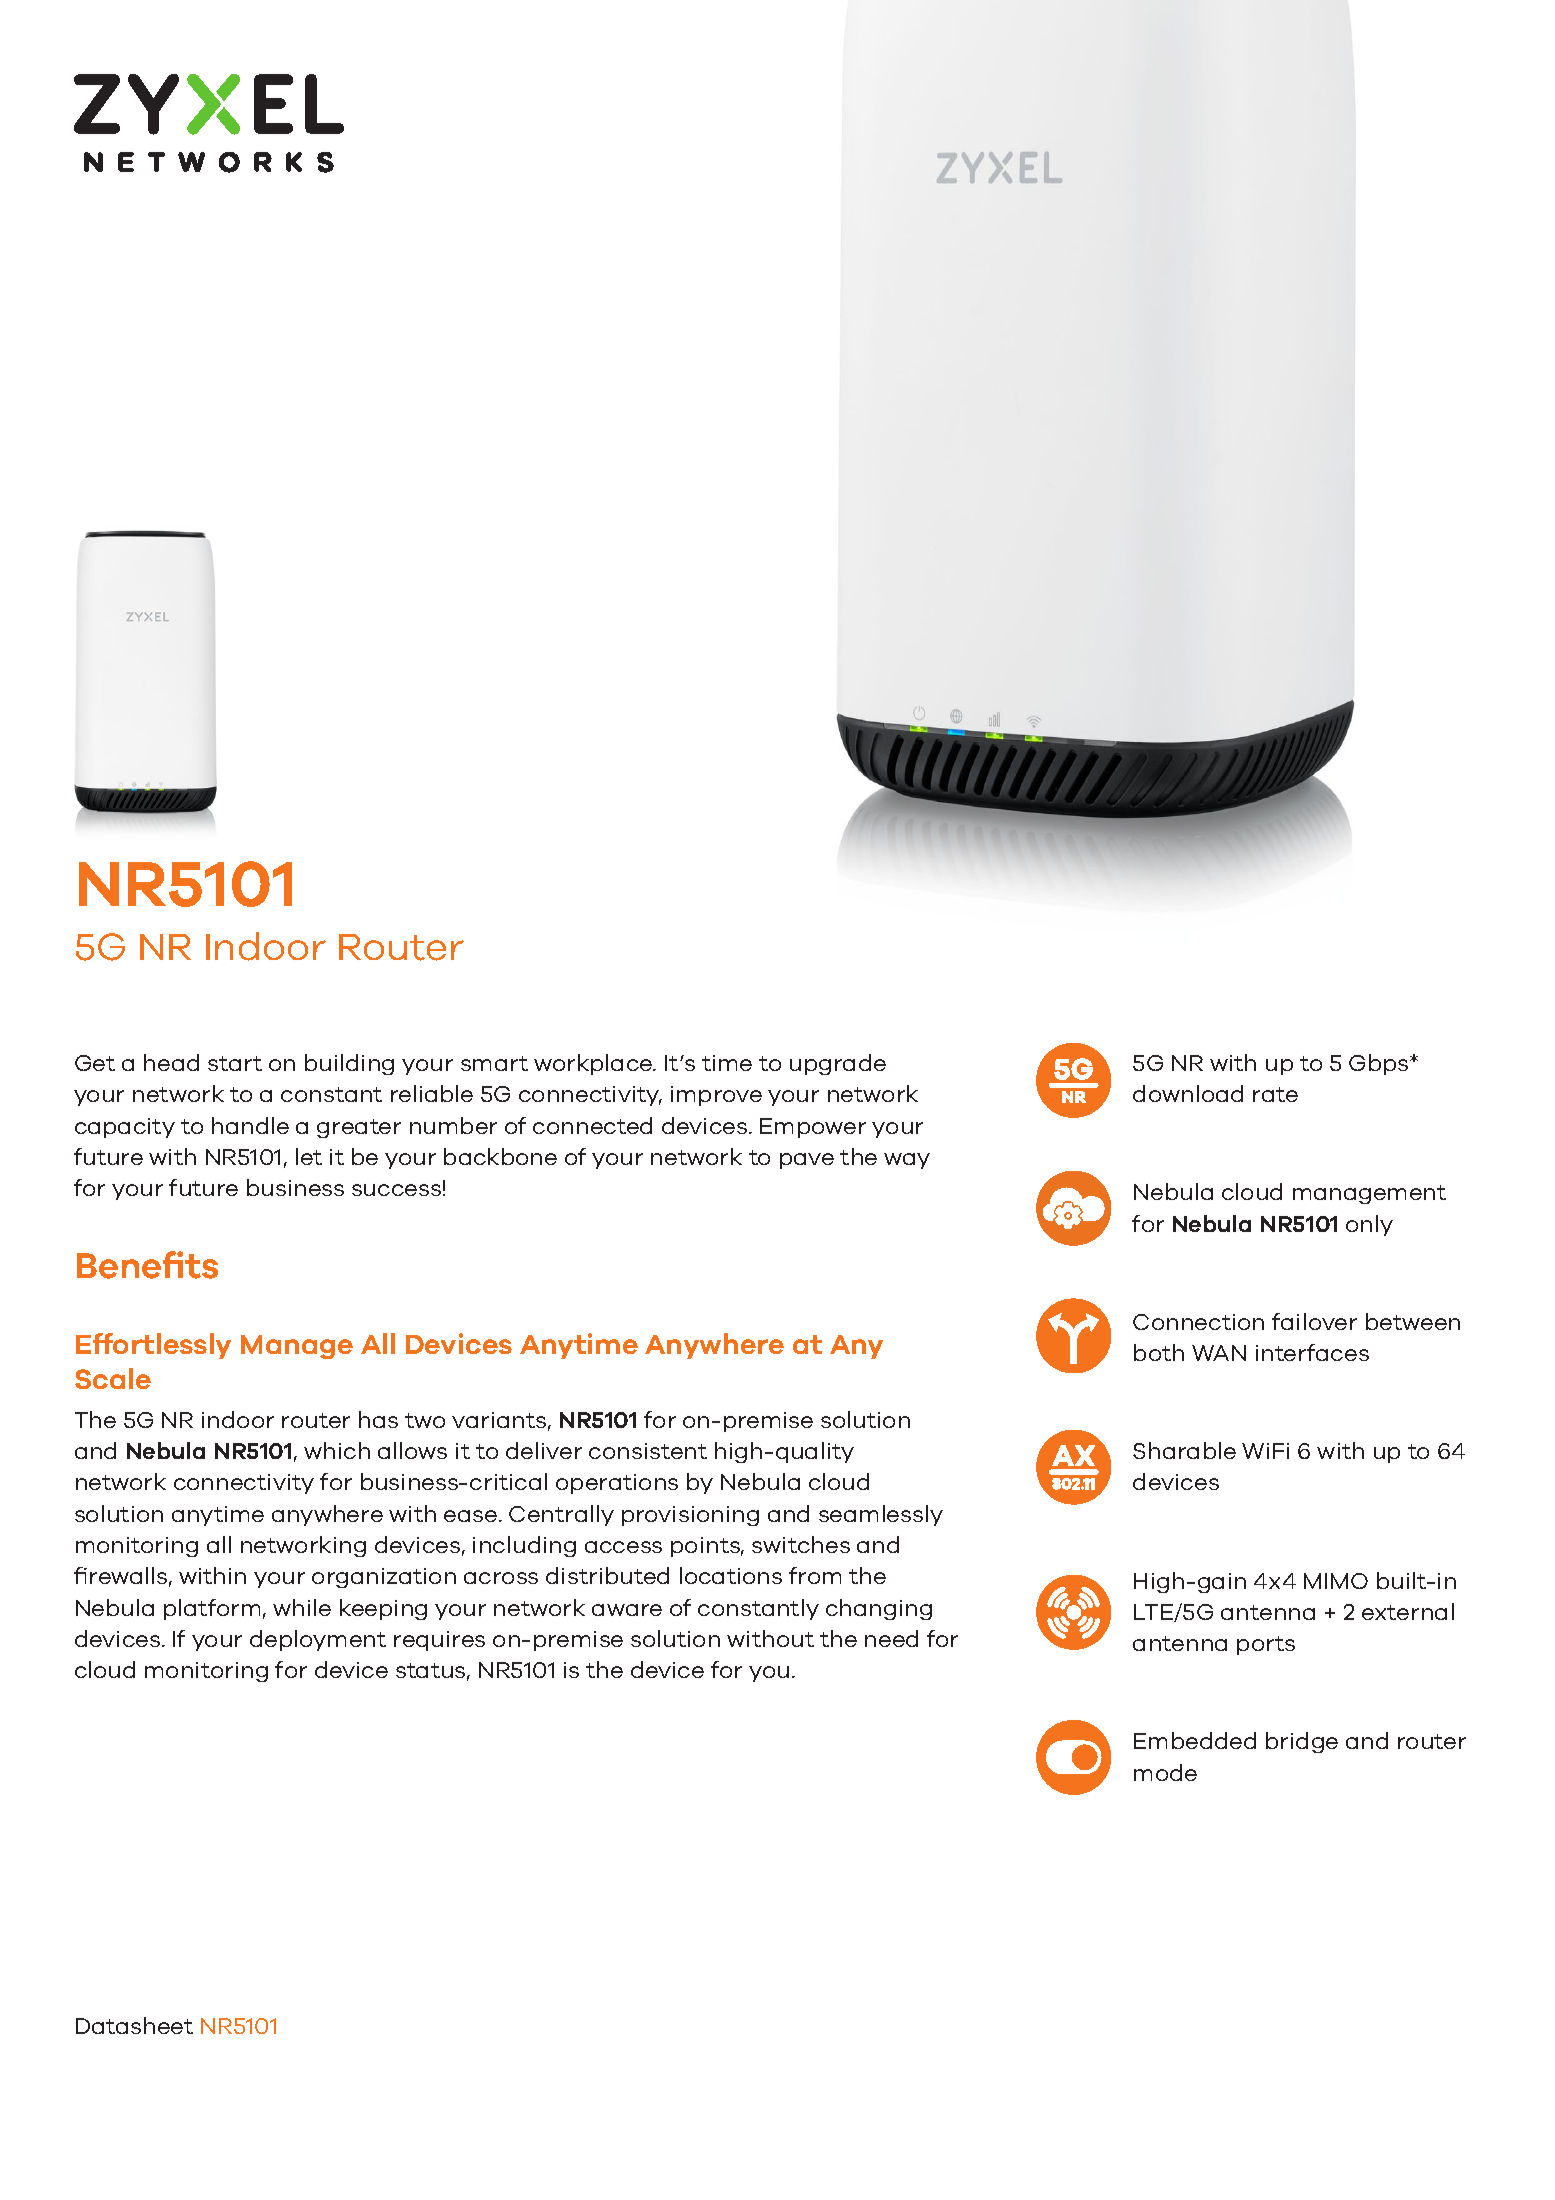 This page has height=2200, width=1555. Describe the element at coordinates (1336, 1581) in the page. I see `MIMO` at that location.
